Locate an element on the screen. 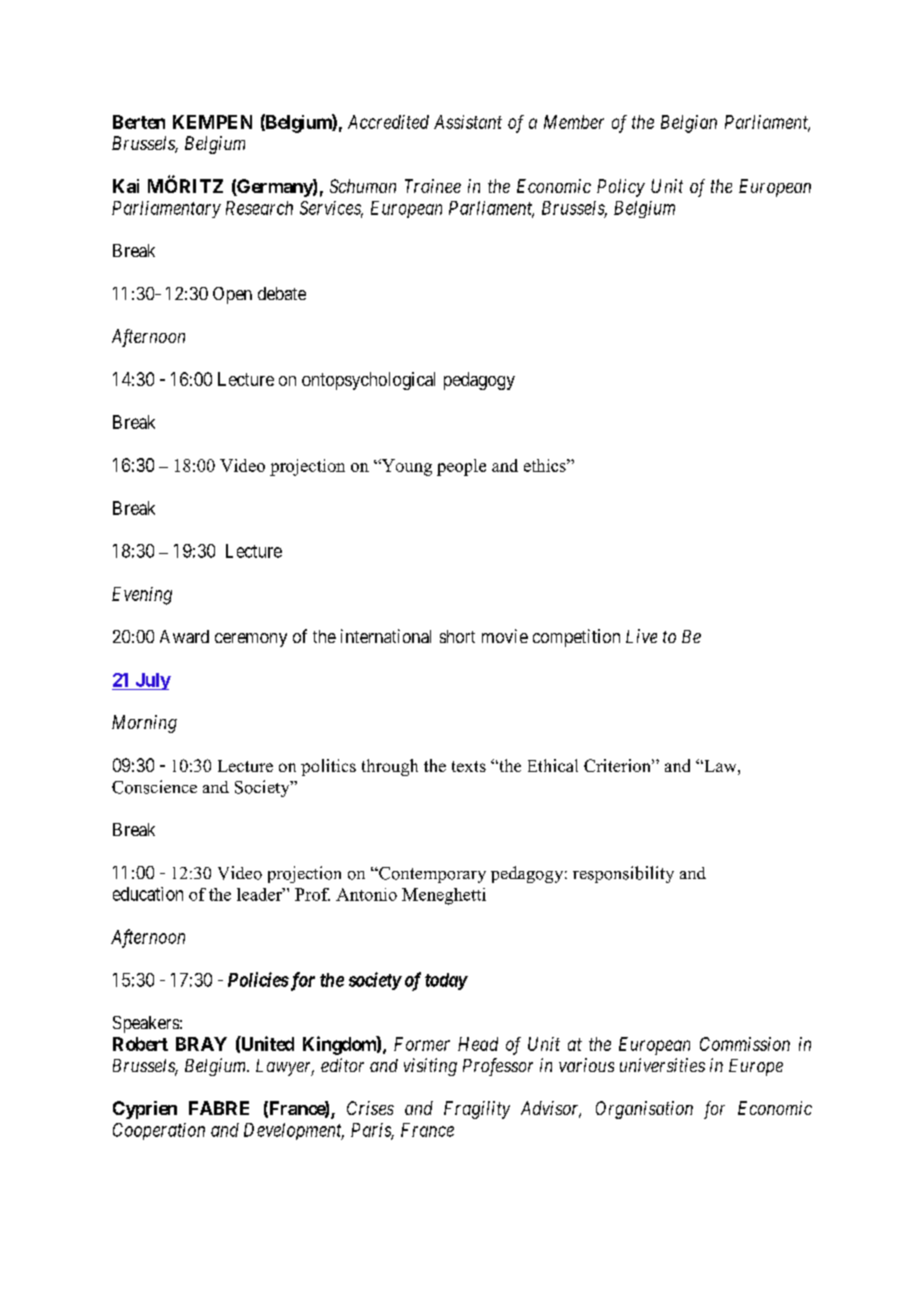 The height and width of the screenshot is (1308, 924). Open is located at coordinates (232, 295).
